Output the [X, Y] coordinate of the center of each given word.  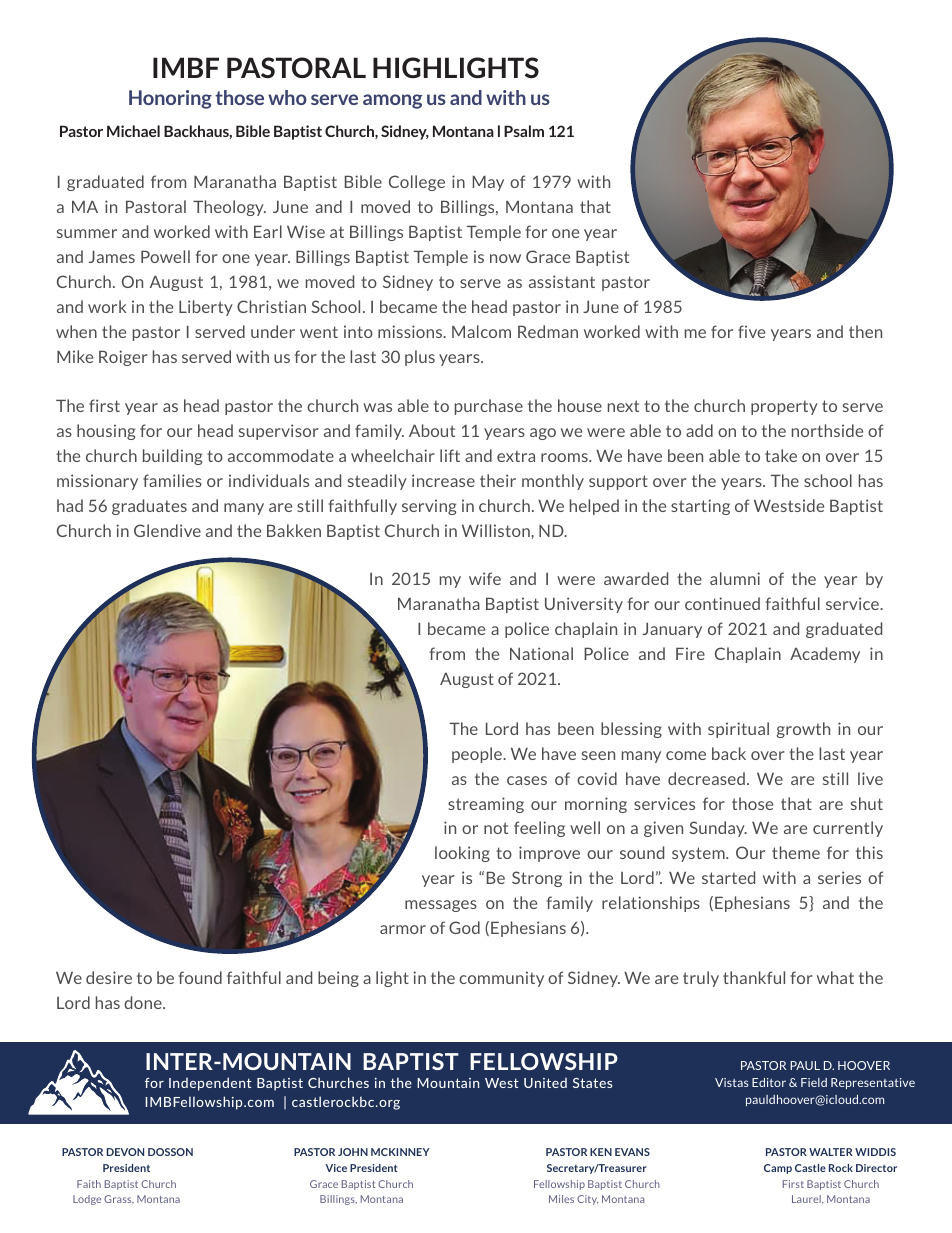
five [751, 331]
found [200, 977]
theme [796, 852]
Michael [133, 131]
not [496, 828]
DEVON [125, 1152]
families [172, 480]
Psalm [524, 131]
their [498, 480]
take [781, 455]
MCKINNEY [400, 1152]
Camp [778, 1169]
